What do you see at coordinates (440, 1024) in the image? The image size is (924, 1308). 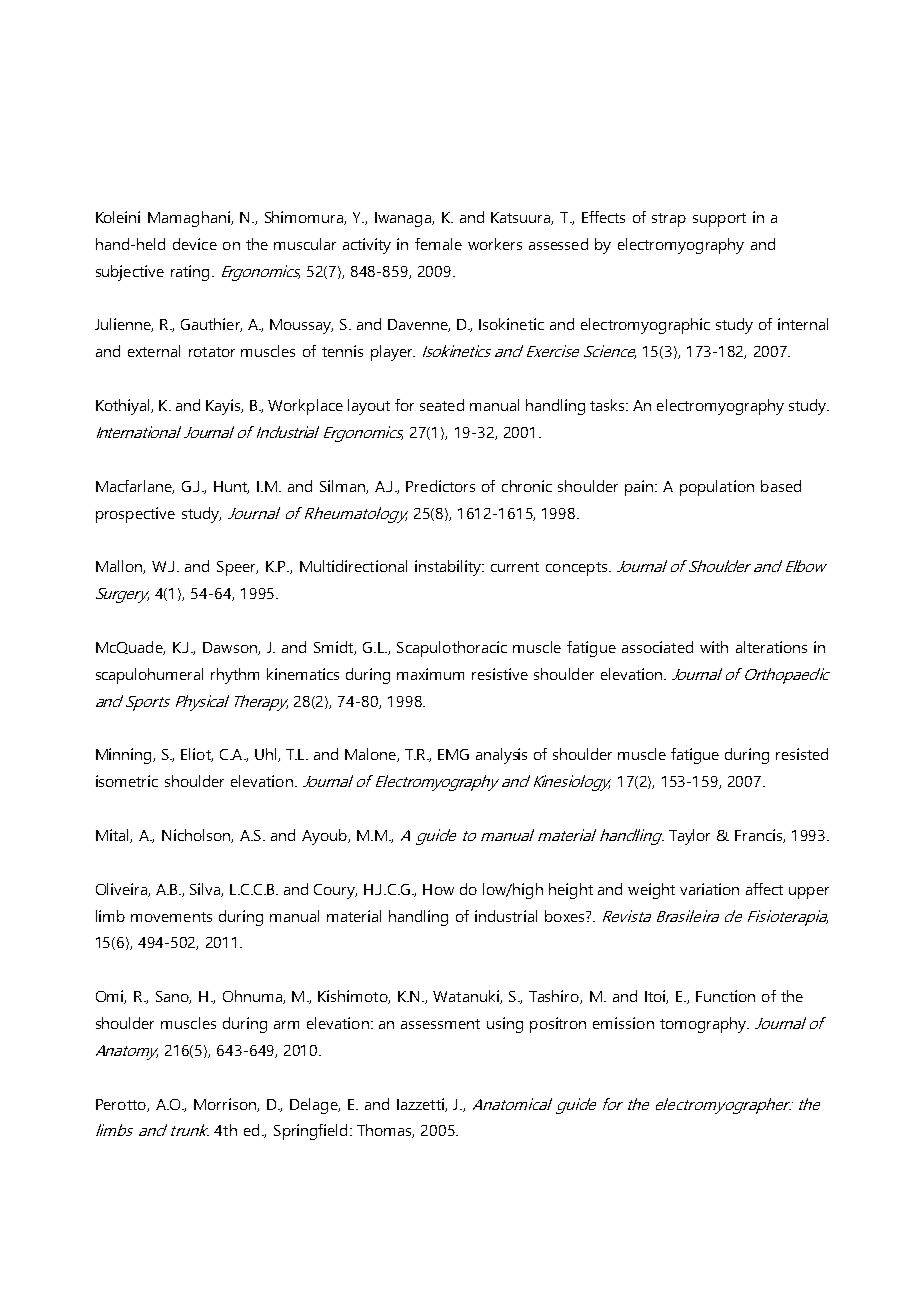 I see `assessment` at bounding box center [440, 1024].
